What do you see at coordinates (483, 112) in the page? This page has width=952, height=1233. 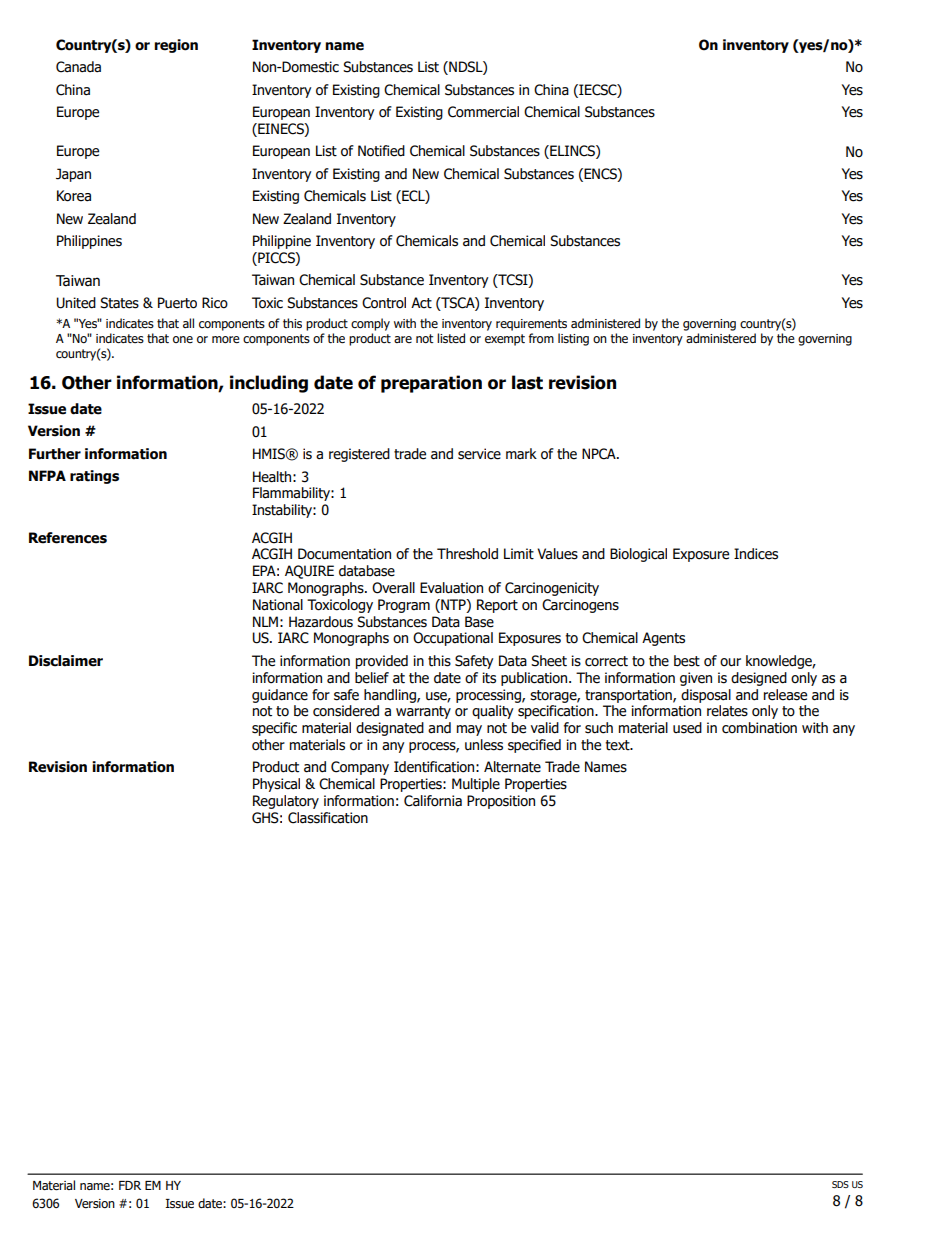 I see `Commercial` at bounding box center [483, 112].
